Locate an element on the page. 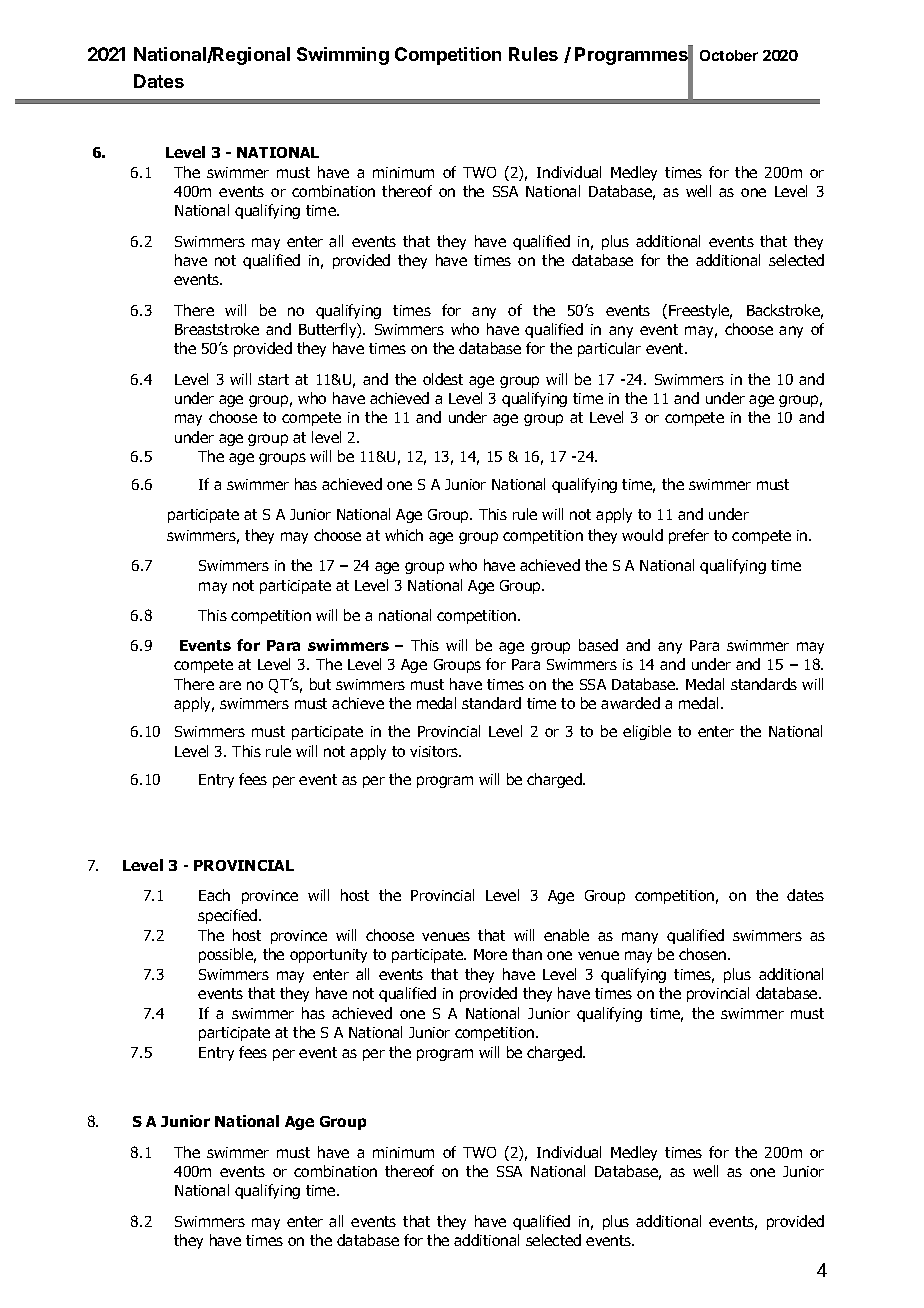  Swimming is located at coordinates (343, 56).
